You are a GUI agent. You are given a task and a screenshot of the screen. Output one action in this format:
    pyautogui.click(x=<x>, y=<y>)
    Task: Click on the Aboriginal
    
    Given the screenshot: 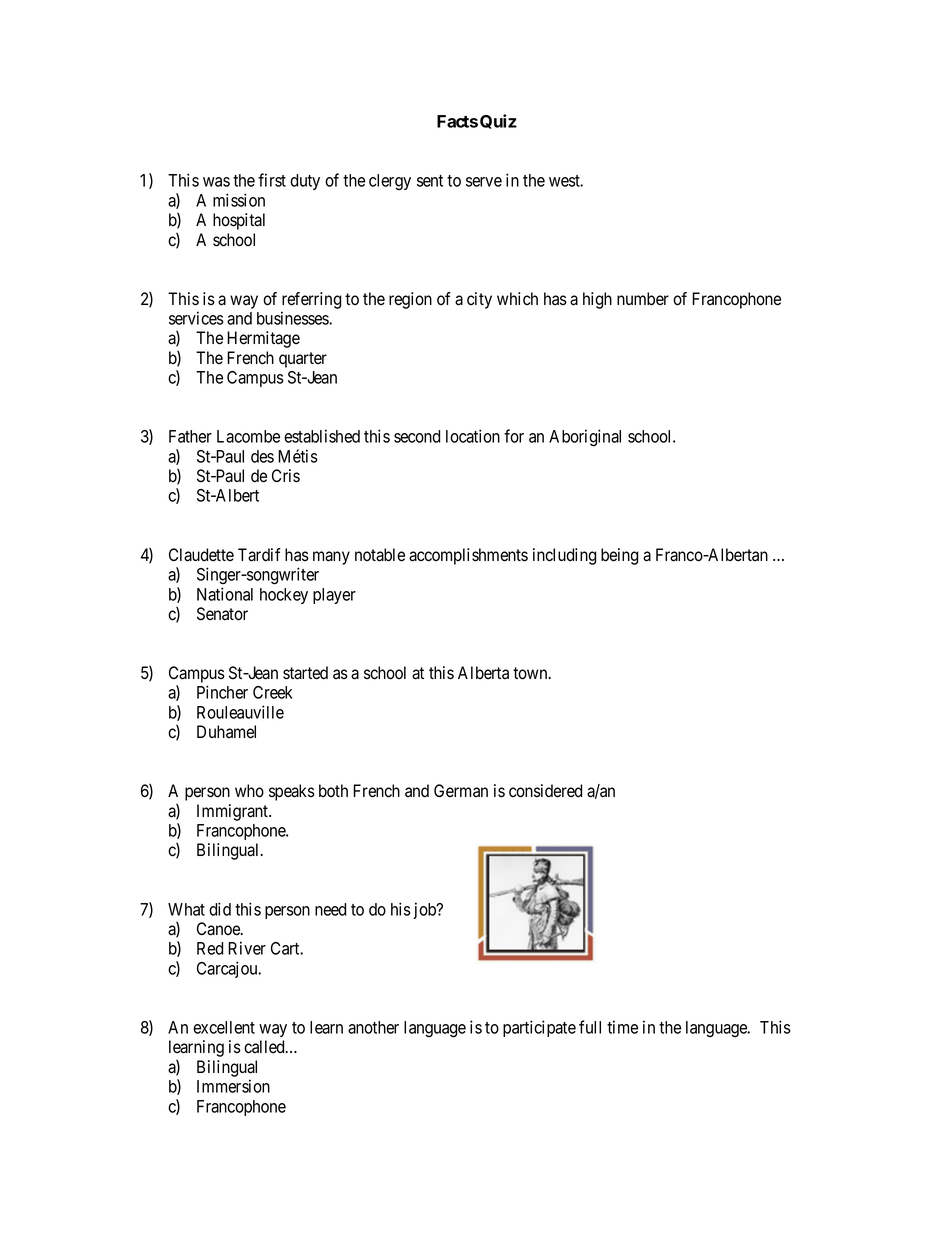 What is the action you would take?
    pyautogui.click(x=585, y=438)
